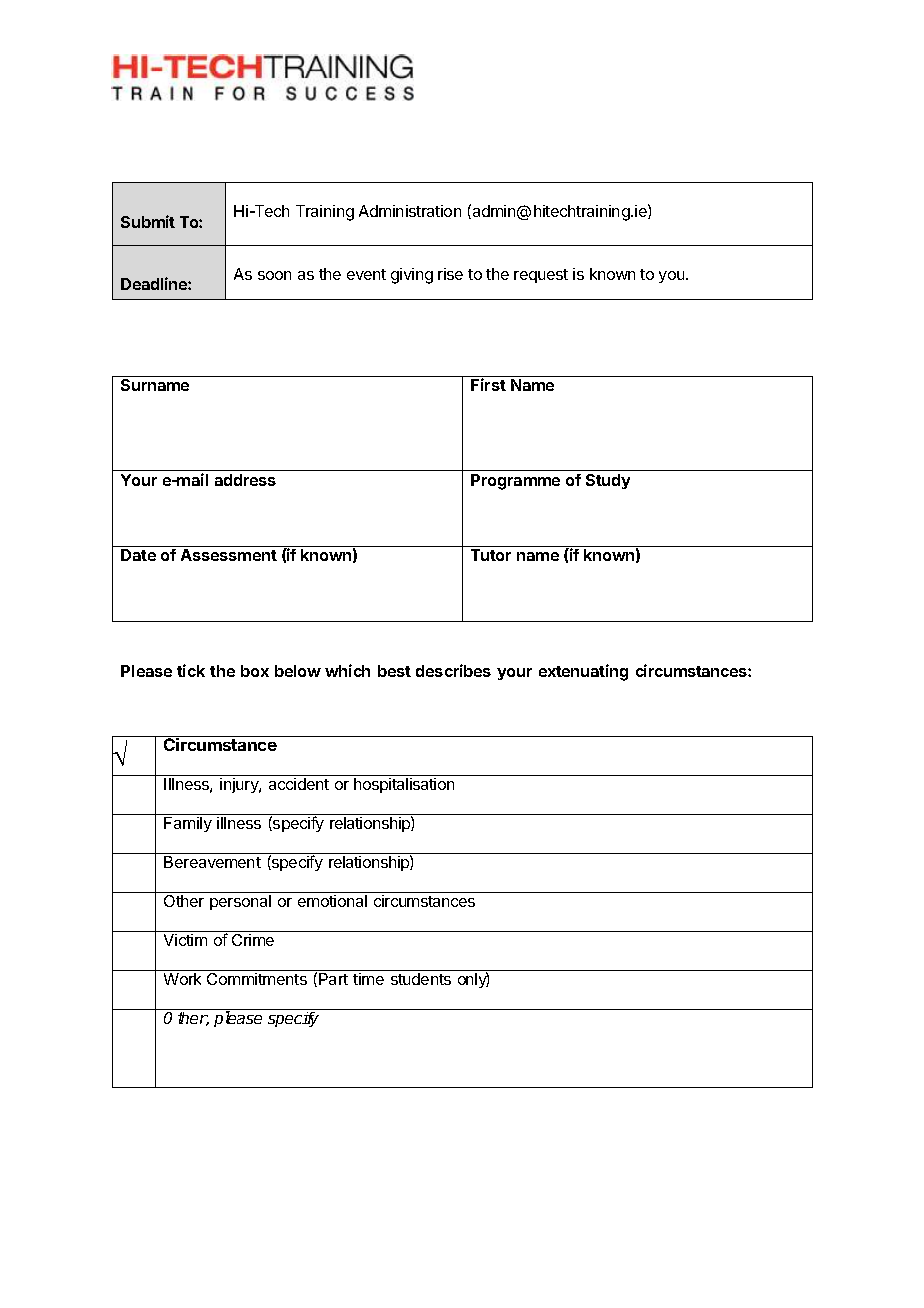 Image resolution: width=924 pixels, height=1308 pixels. What do you see at coordinates (366, 274) in the screenshot?
I see `event` at bounding box center [366, 274].
